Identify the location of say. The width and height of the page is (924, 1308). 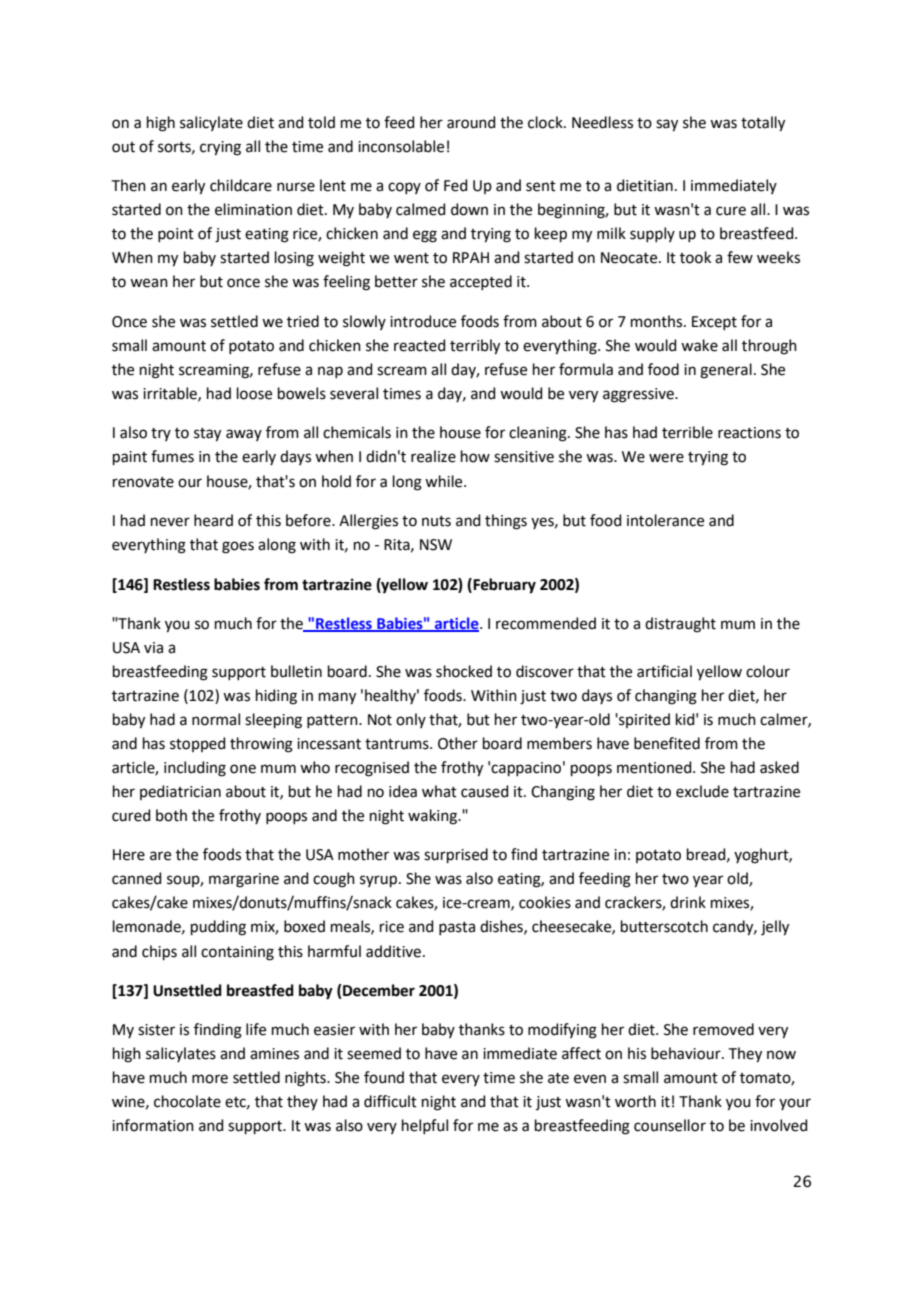
(667, 125).
